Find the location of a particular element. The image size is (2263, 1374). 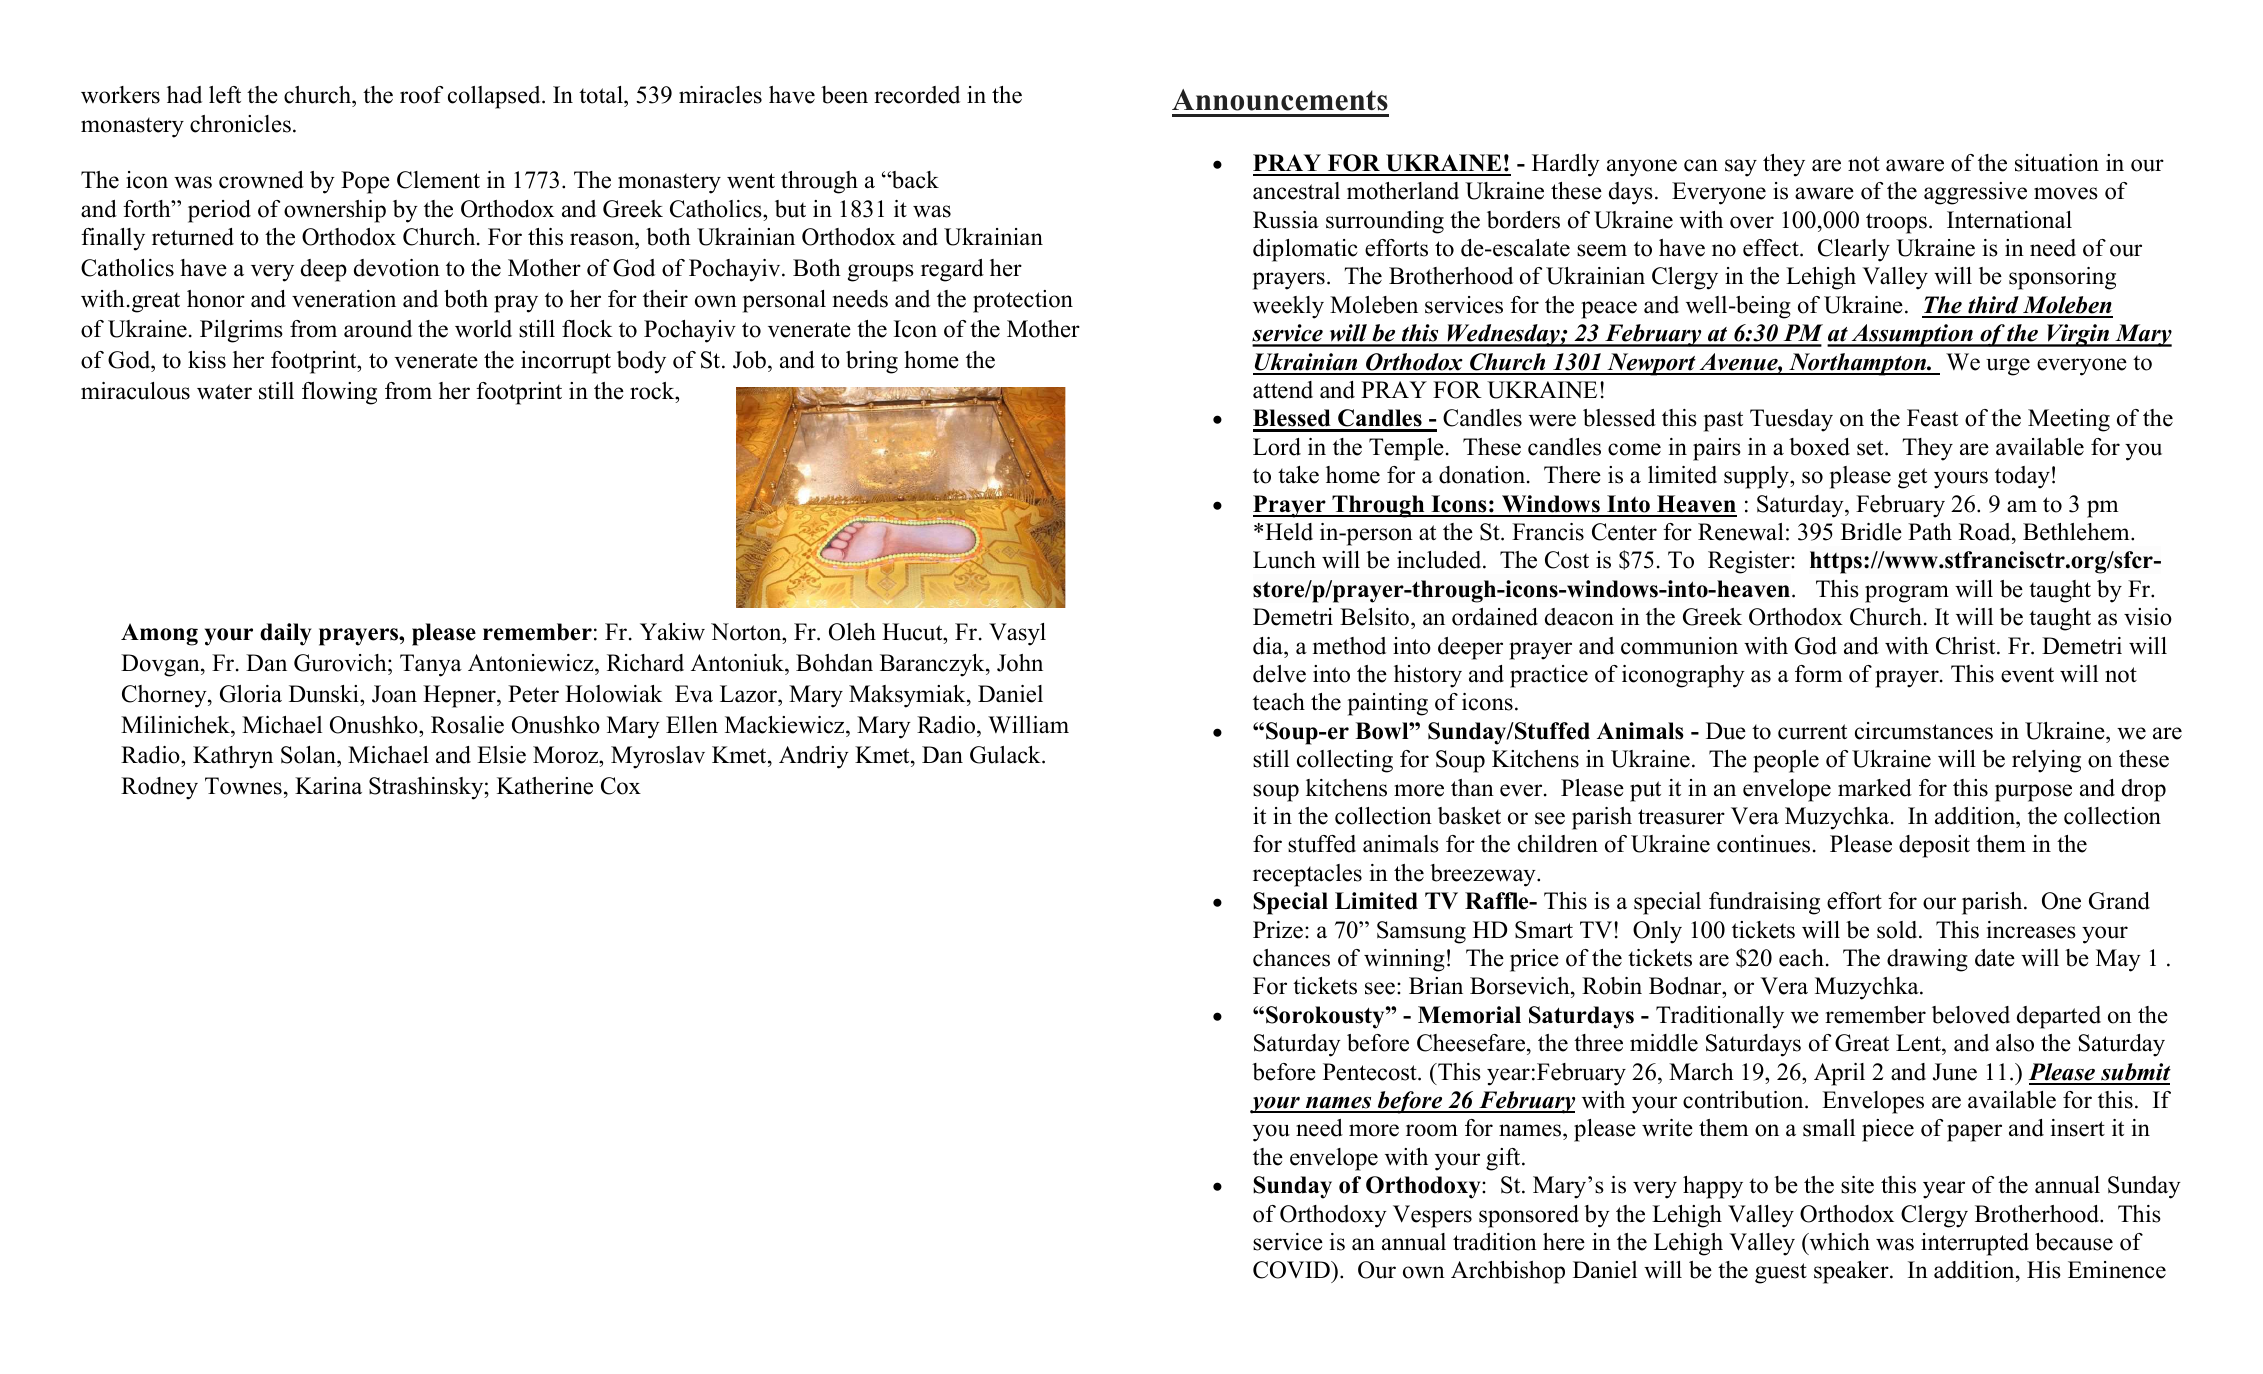

flowing is located at coordinates (339, 393).
